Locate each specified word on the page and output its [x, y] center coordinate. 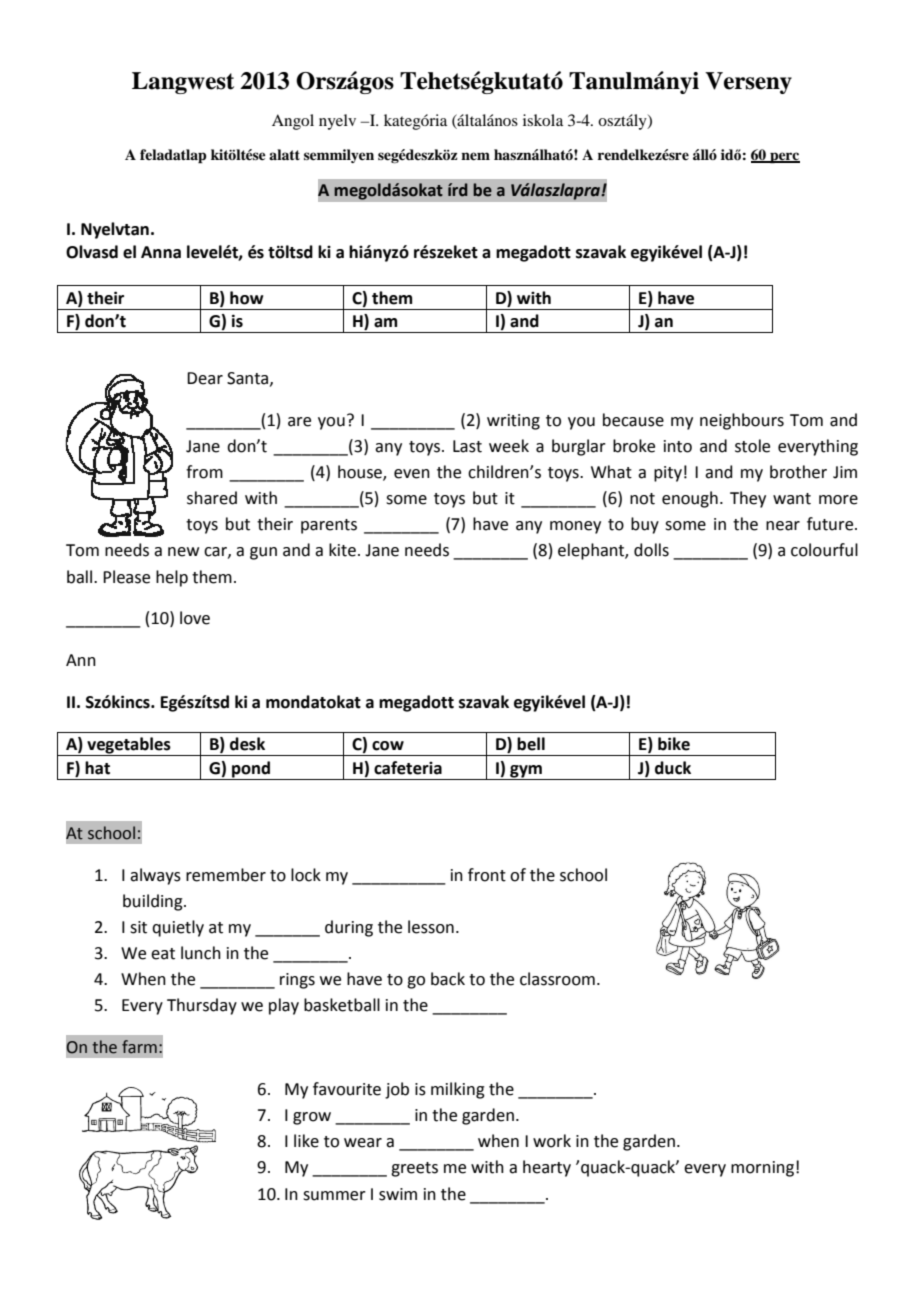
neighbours [742, 421]
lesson [431, 927]
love [195, 618]
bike [674, 744]
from [204, 472]
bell [531, 744]
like [306, 1141]
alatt [284, 154]
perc [784, 158]
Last [467, 446]
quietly [178, 928]
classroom [557, 979]
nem [475, 156]
